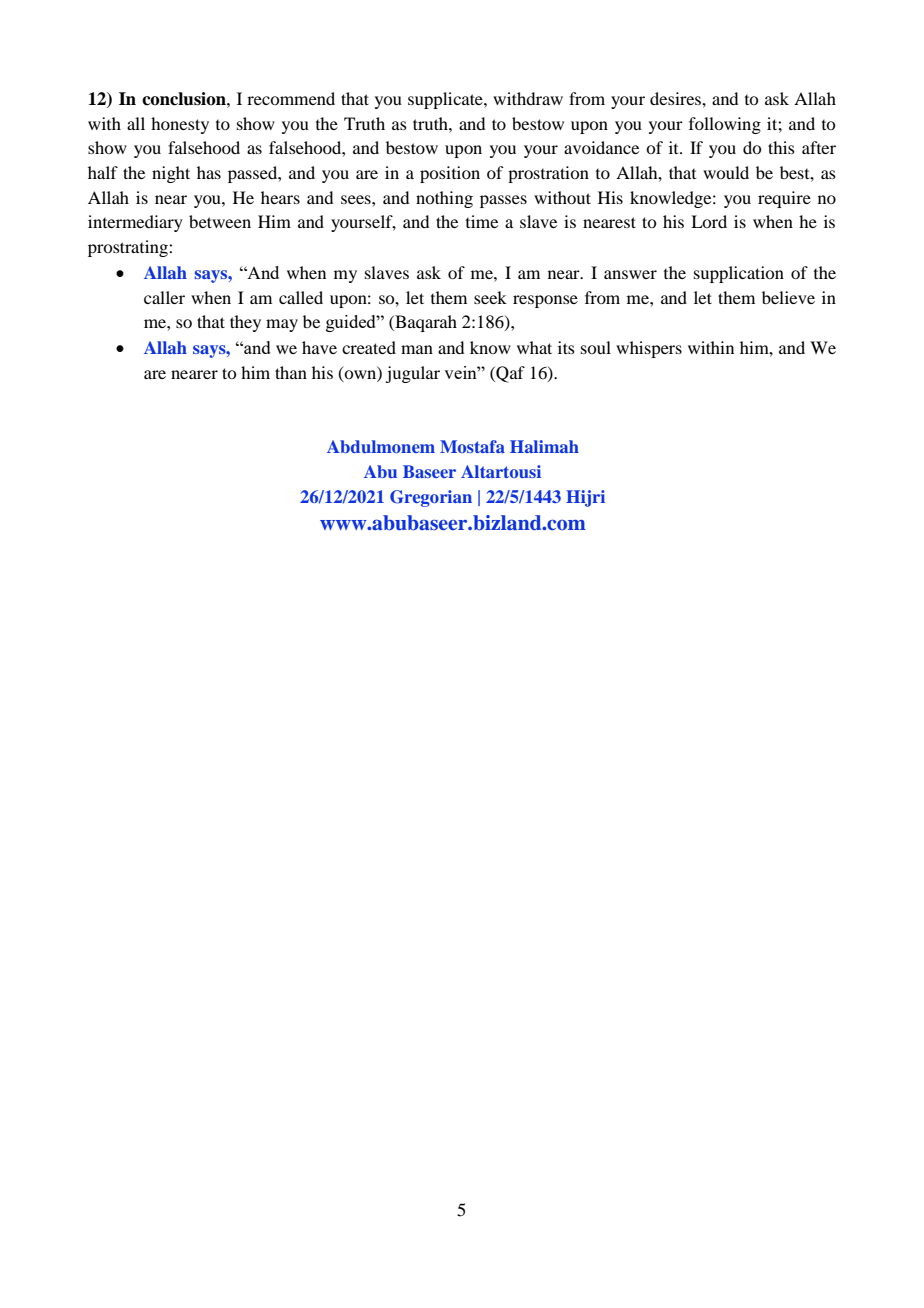 The image size is (924, 1308). Describe the element at coordinates (709, 221) in the document. I see `Lord` at that location.
